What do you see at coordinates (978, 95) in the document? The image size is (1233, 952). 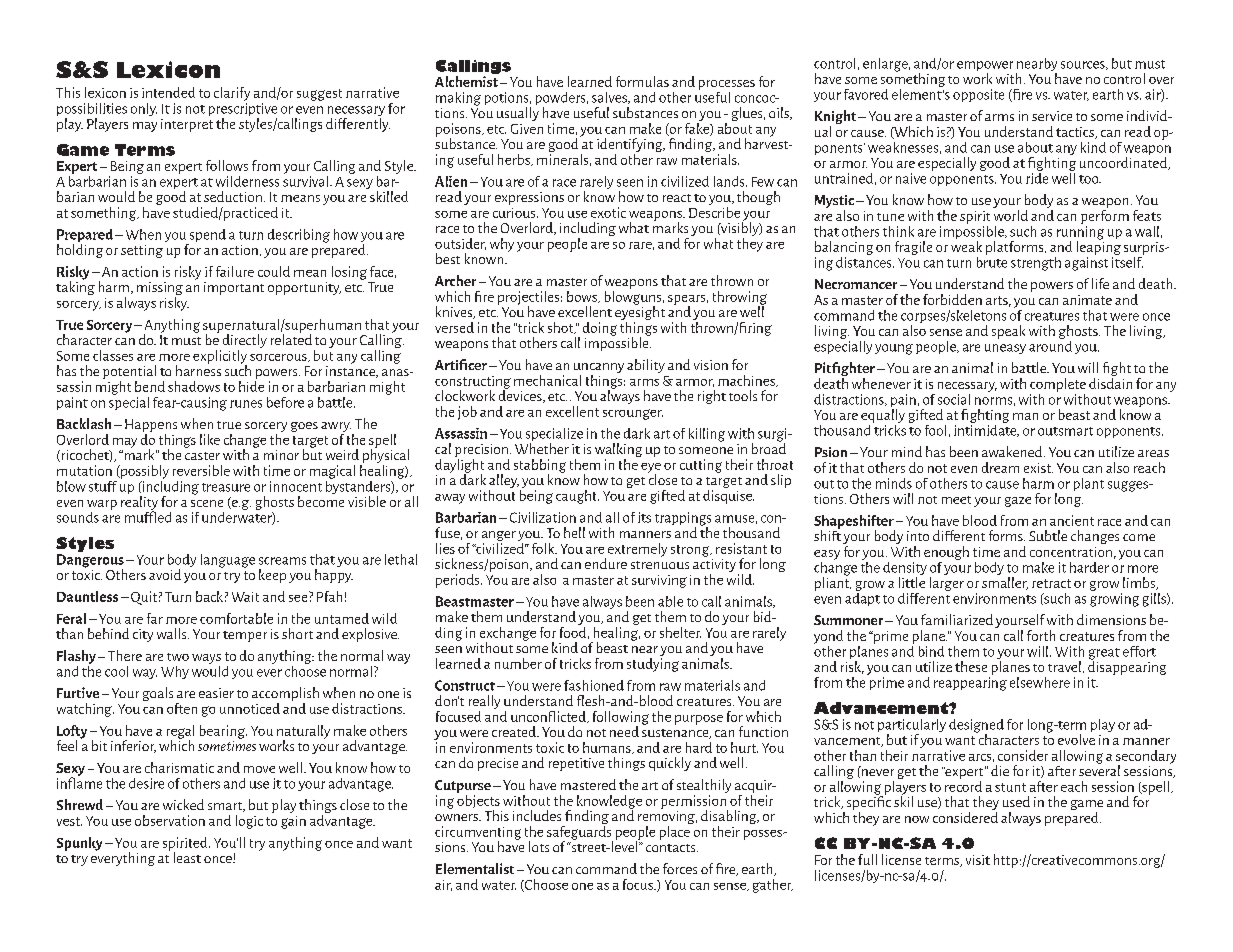 I see `opposite` at bounding box center [978, 95].
